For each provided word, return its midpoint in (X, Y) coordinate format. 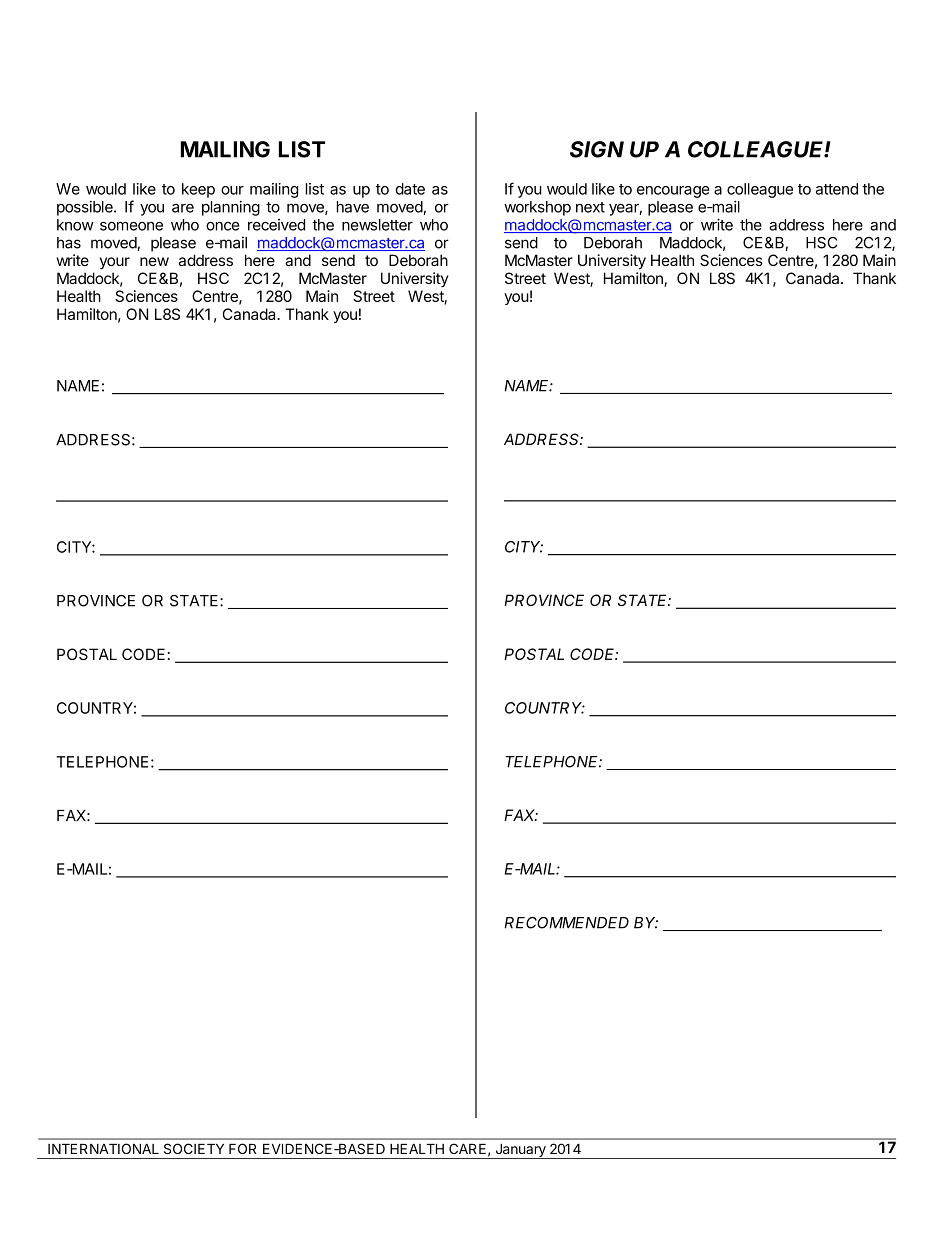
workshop (537, 208)
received (276, 225)
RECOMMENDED (566, 923)
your (115, 263)
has (69, 243)
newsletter (377, 225)
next (590, 207)
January (520, 1151)
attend (837, 189)
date (410, 189)
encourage (673, 192)
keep (198, 190)
